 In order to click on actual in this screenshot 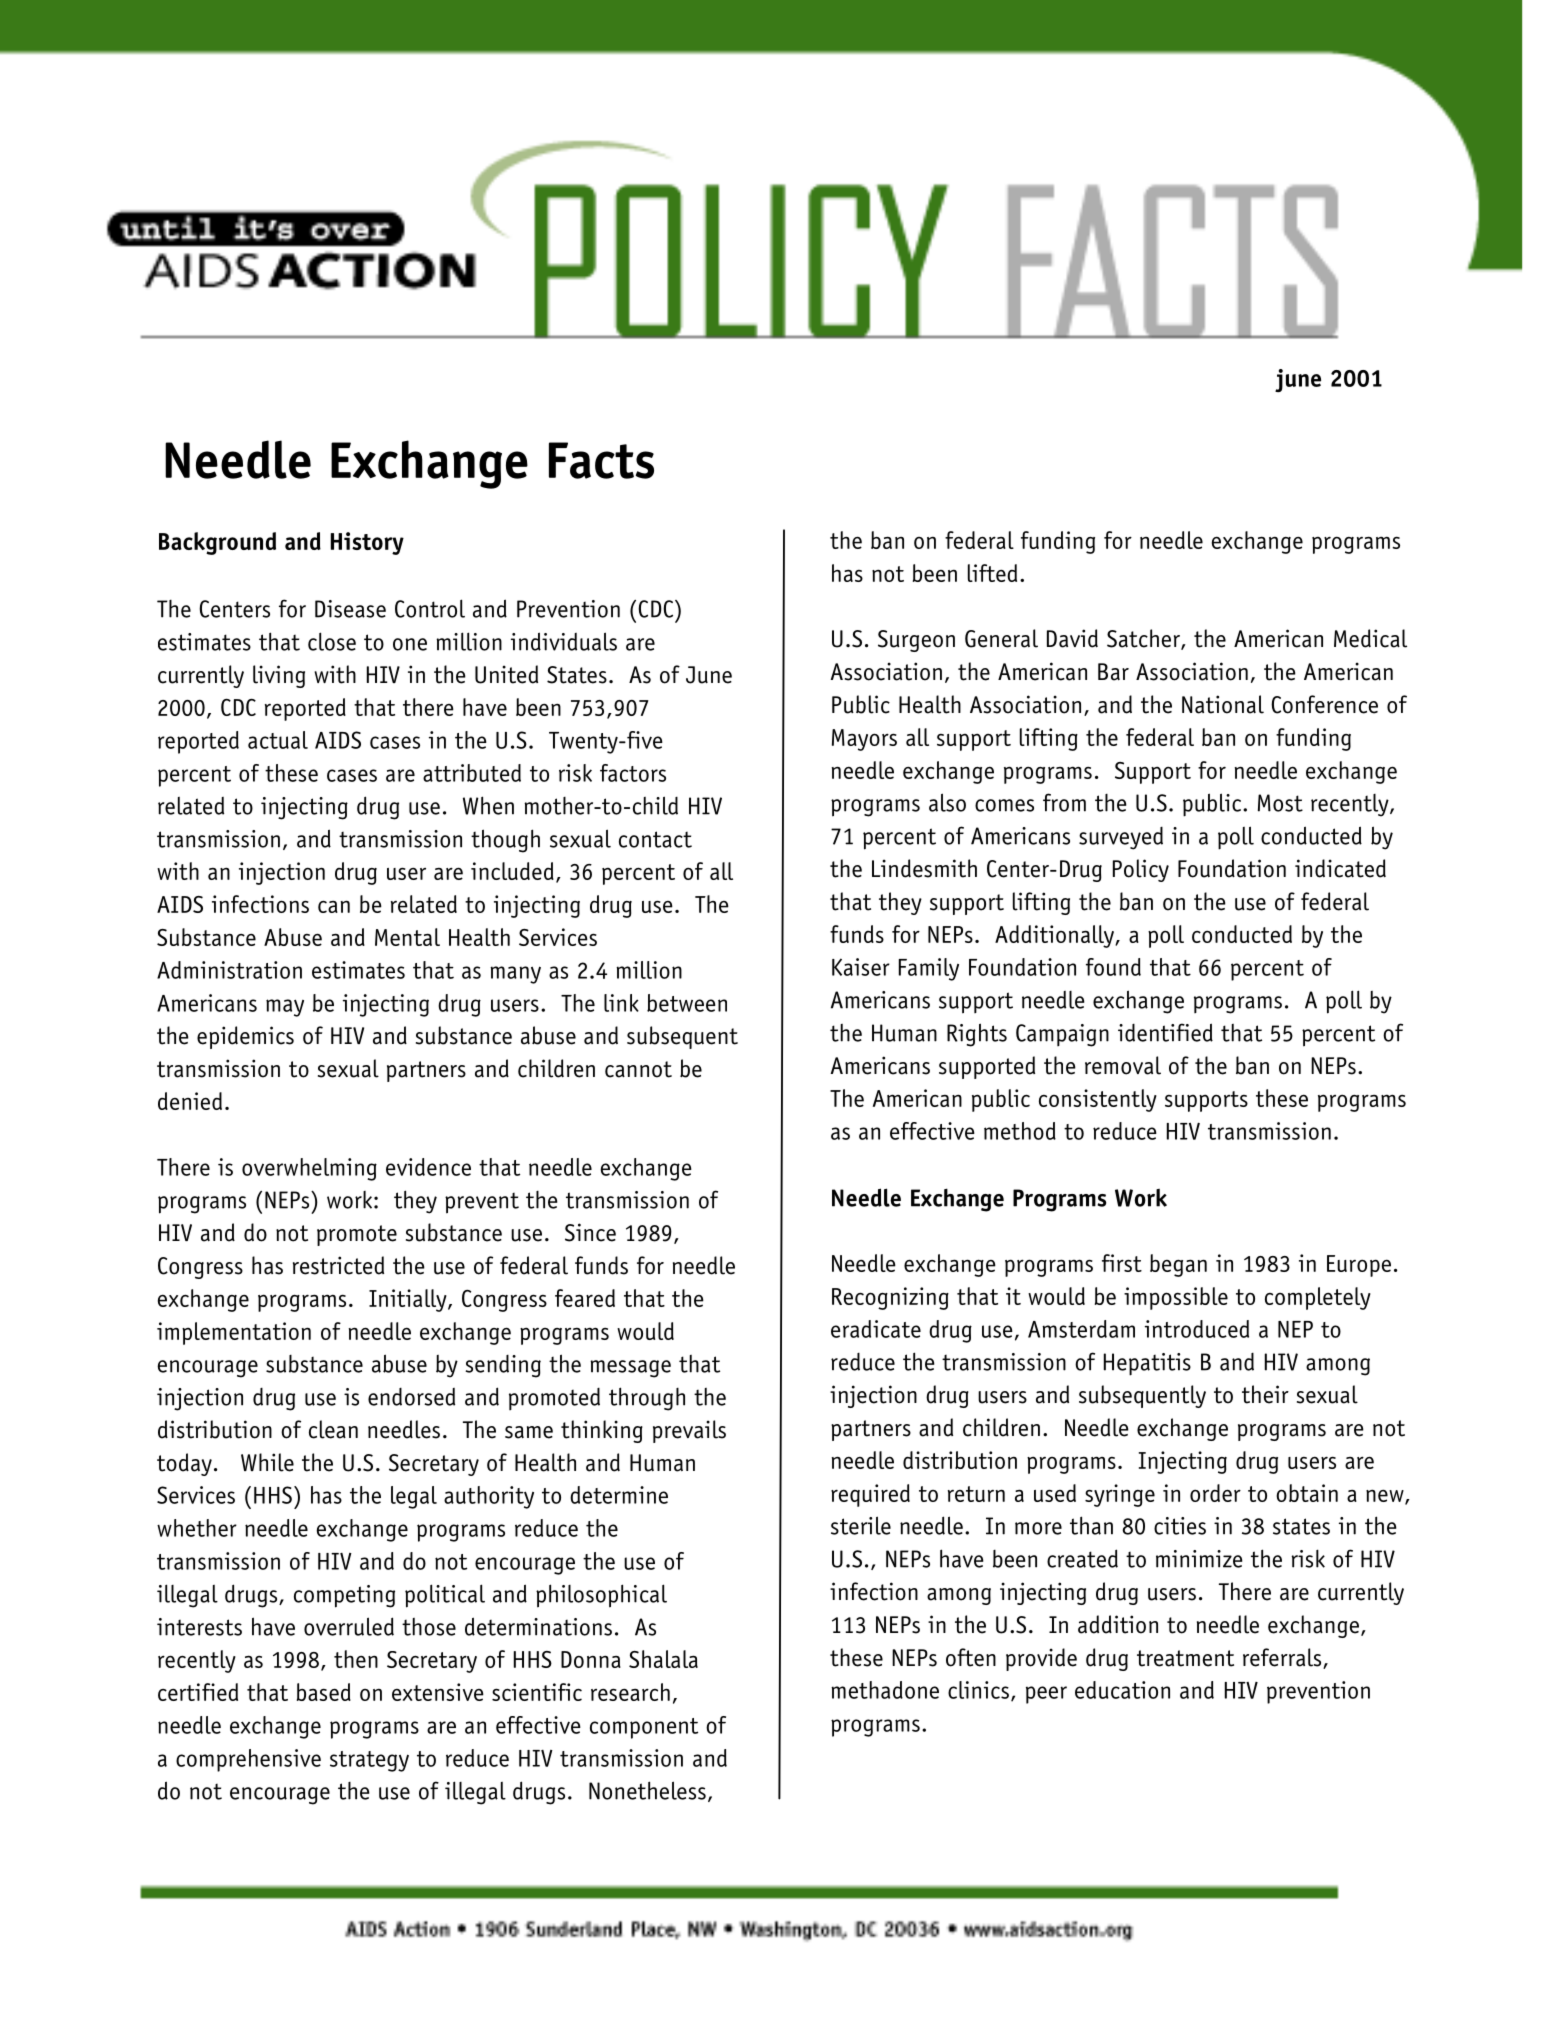, I will do `click(278, 740)`.
